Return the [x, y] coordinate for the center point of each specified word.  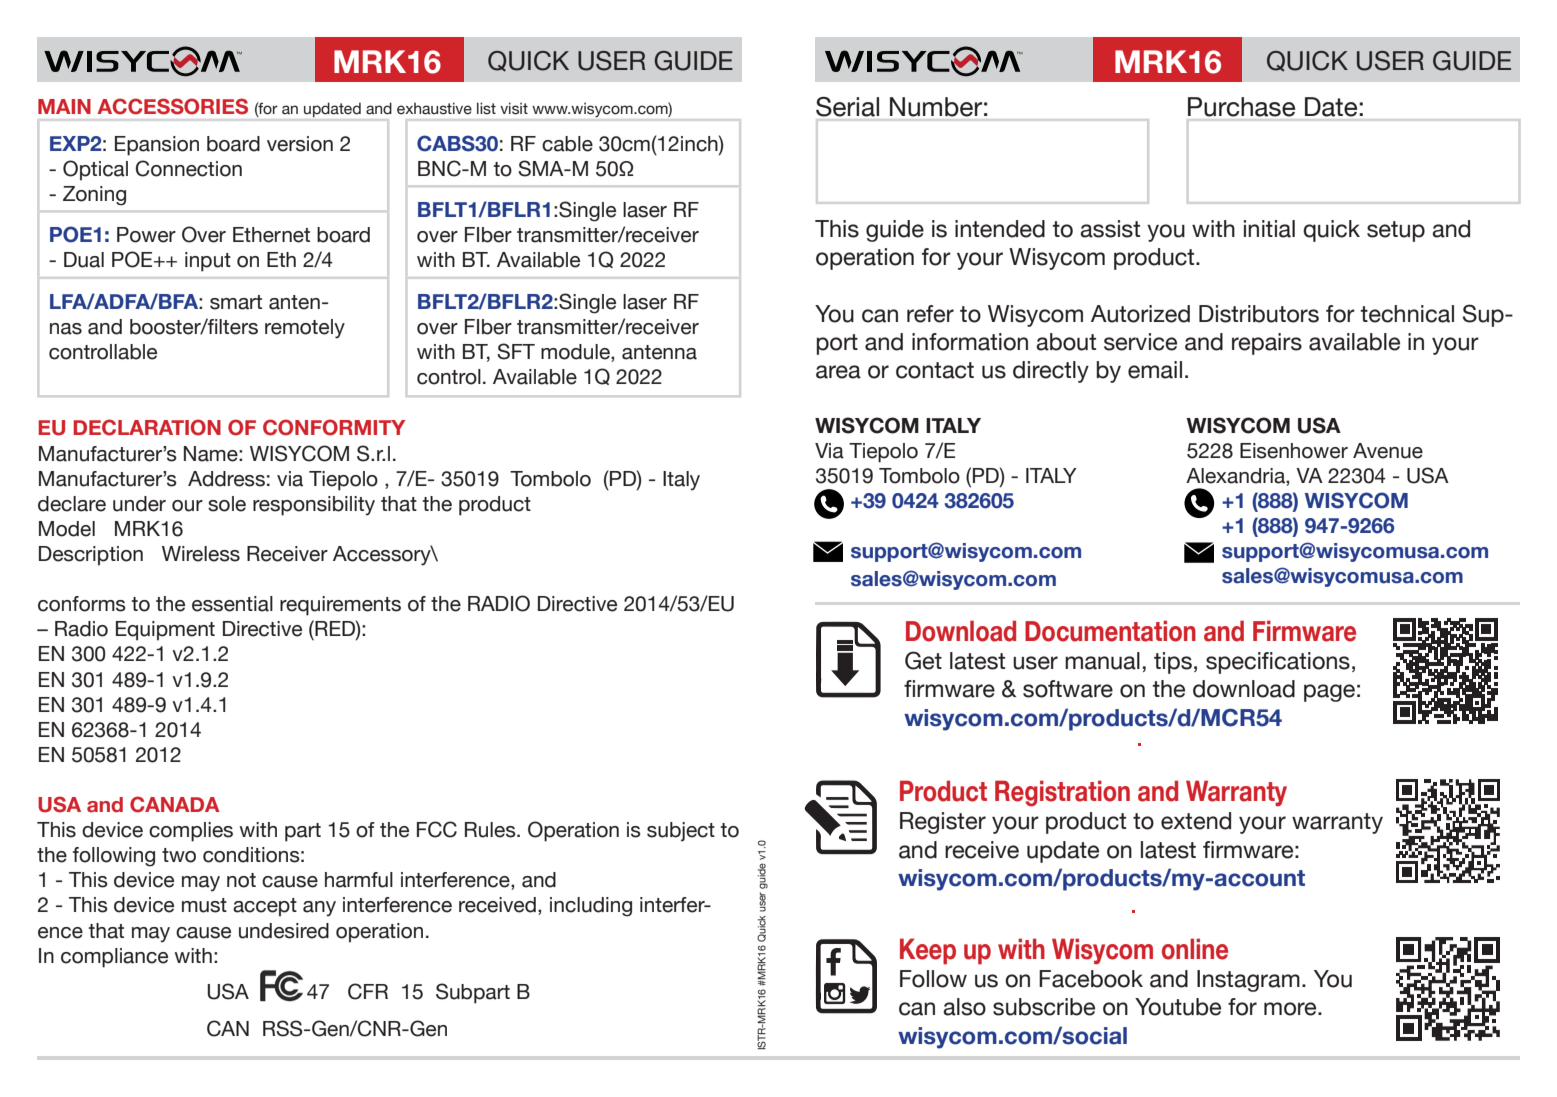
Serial [847, 107]
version [300, 144]
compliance [114, 958]
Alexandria [1236, 476]
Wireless [201, 554]
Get [923, 660]
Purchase [1241, 107]
